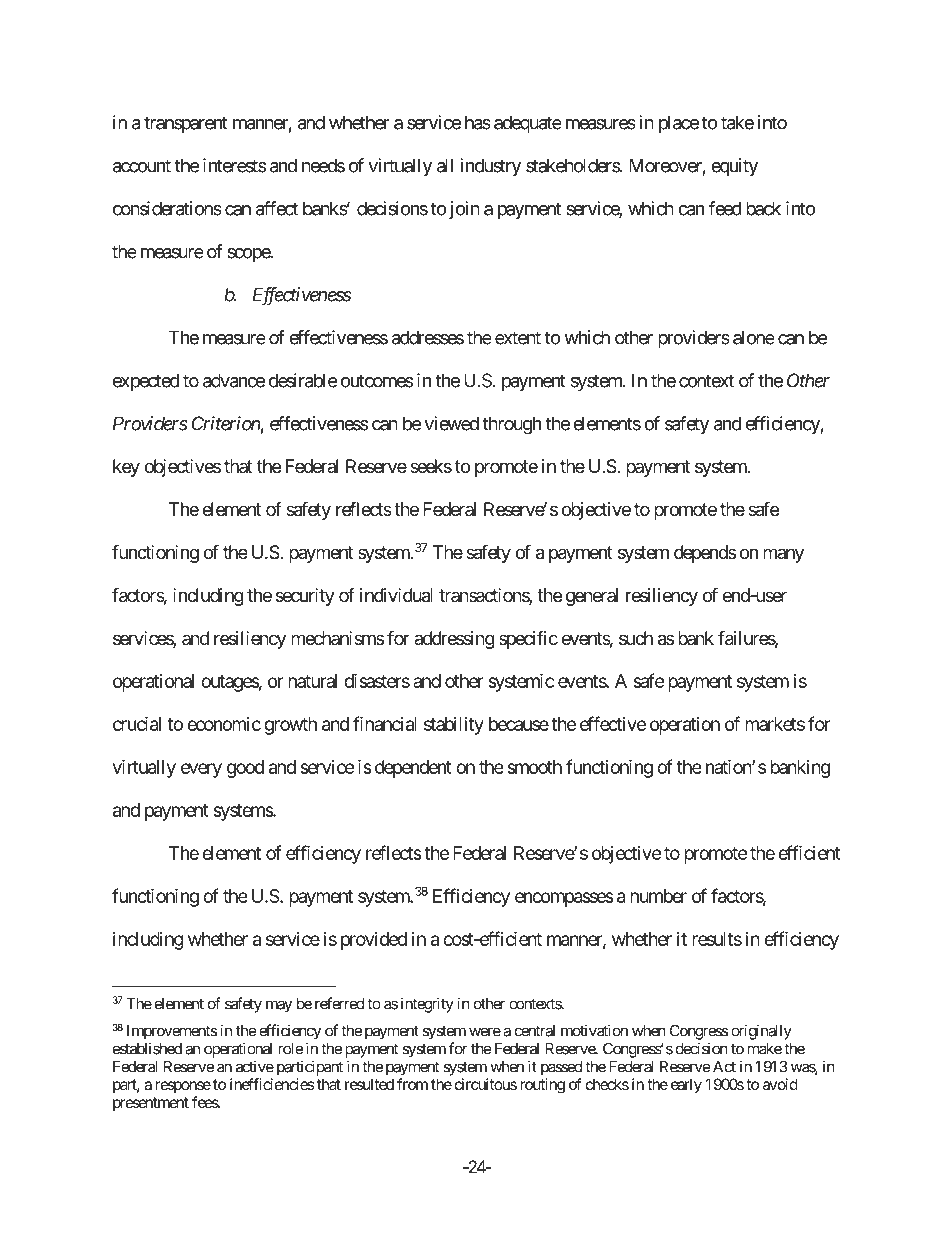  Describe the element at coordinates (636, 638) in the document. I see `such` at that location.
